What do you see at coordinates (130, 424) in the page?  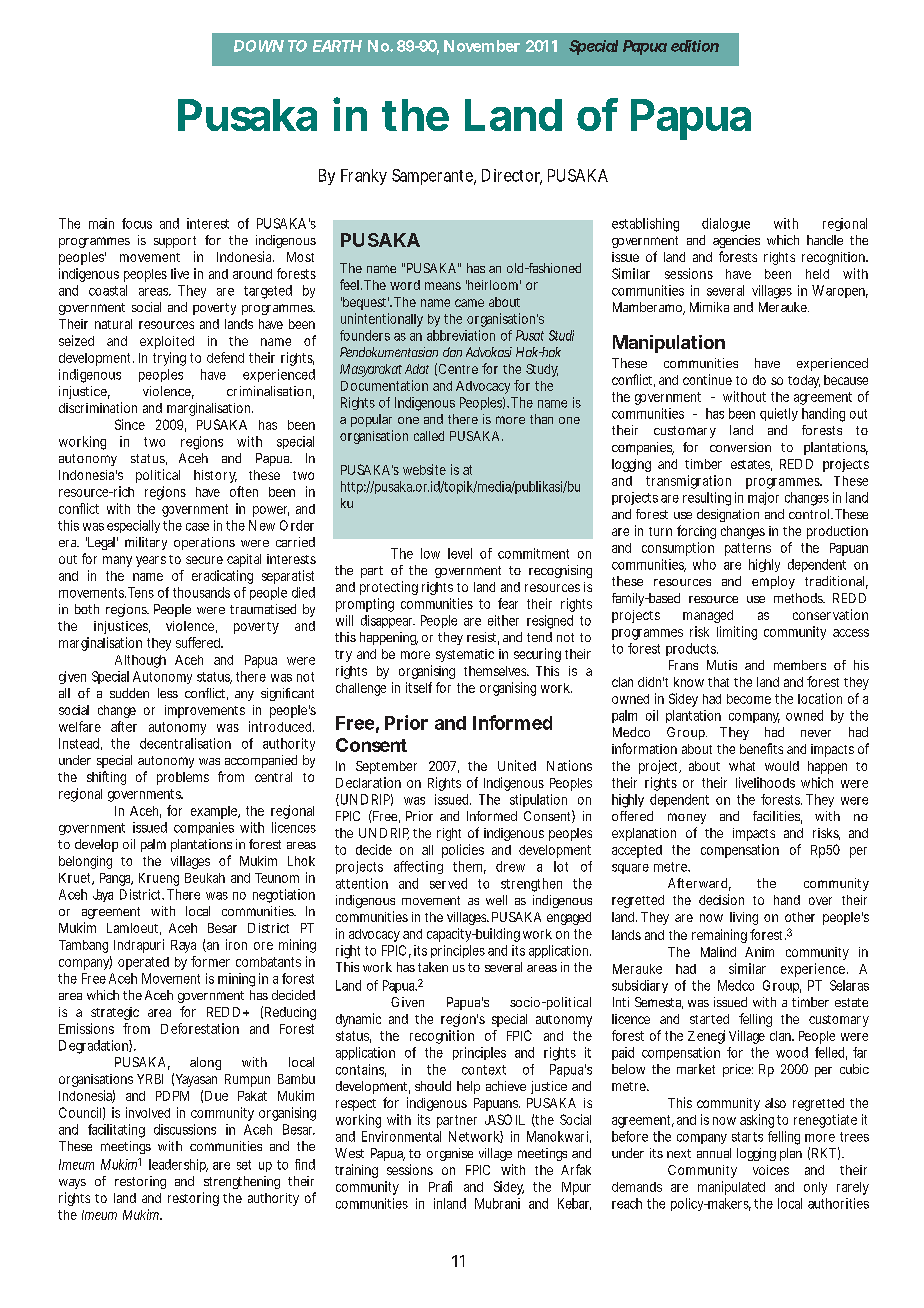 I see `Since` at bounding box center [130, 424].
